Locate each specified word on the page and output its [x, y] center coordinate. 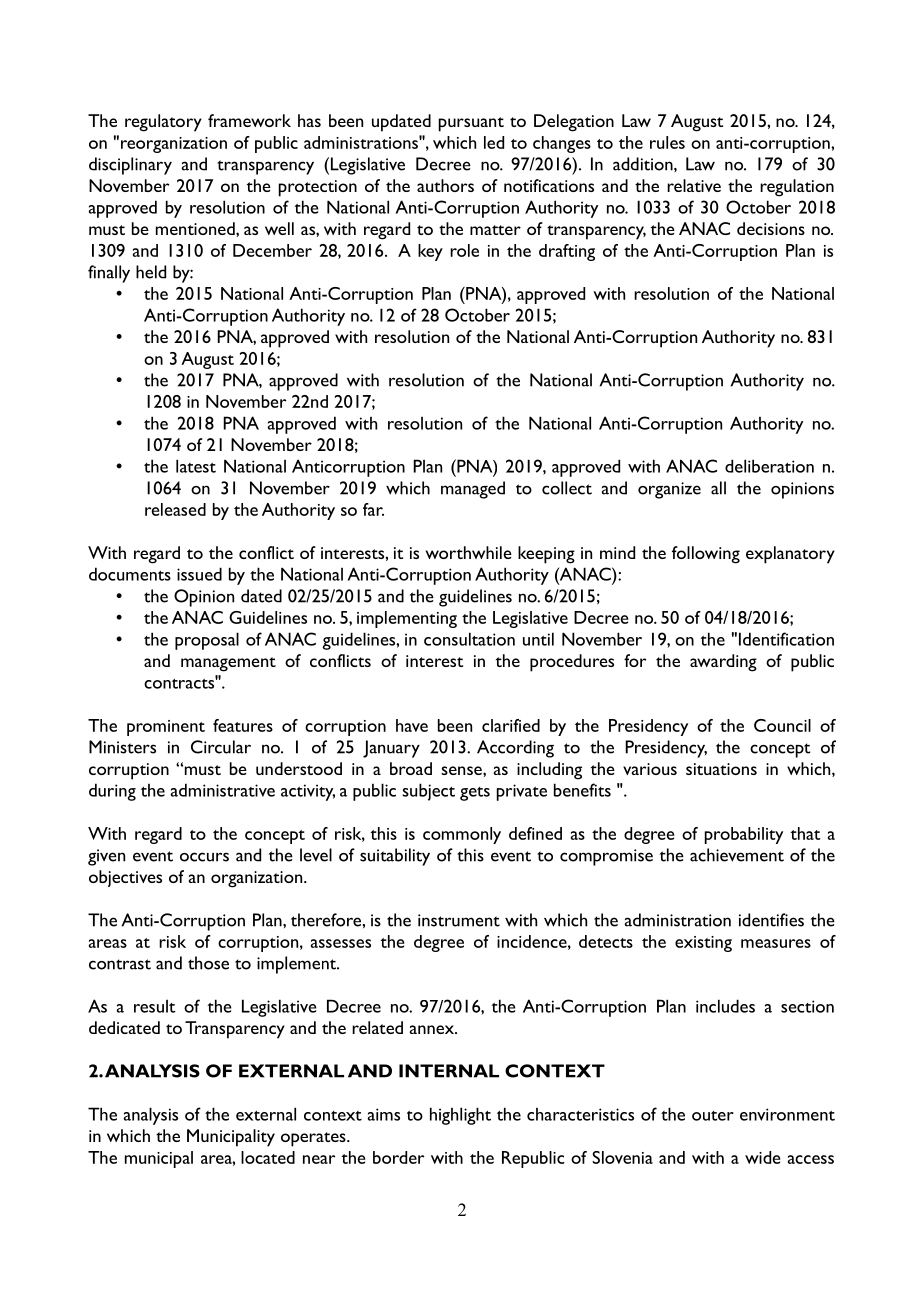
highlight [460, 1116]
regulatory [163, 123]
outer [713, 1116]
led [494, 142]
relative [694, 185]
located [268, 1157]
